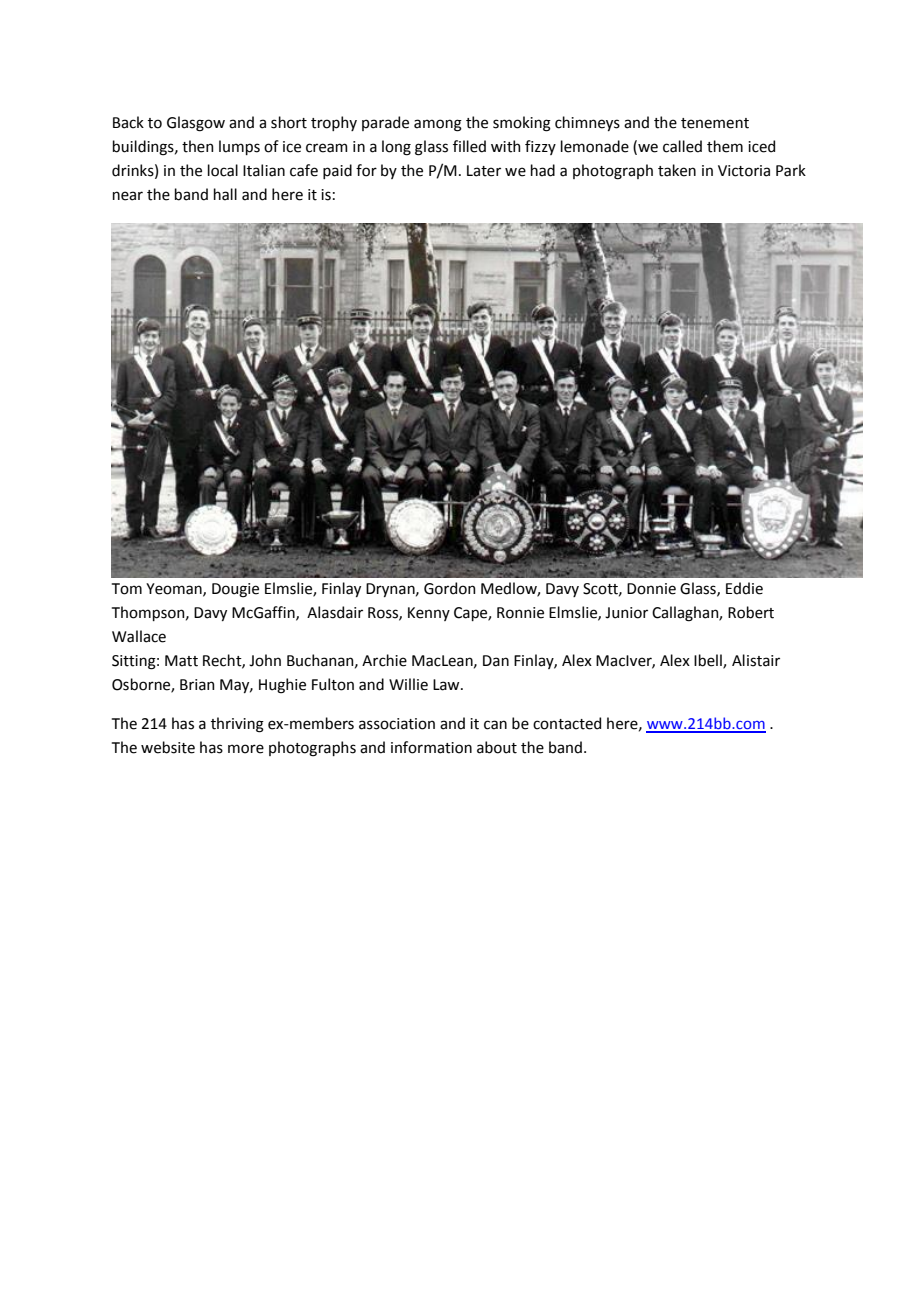 This page has height=1307, width=924. I want to click on Yeoman, so click(175, 589).
